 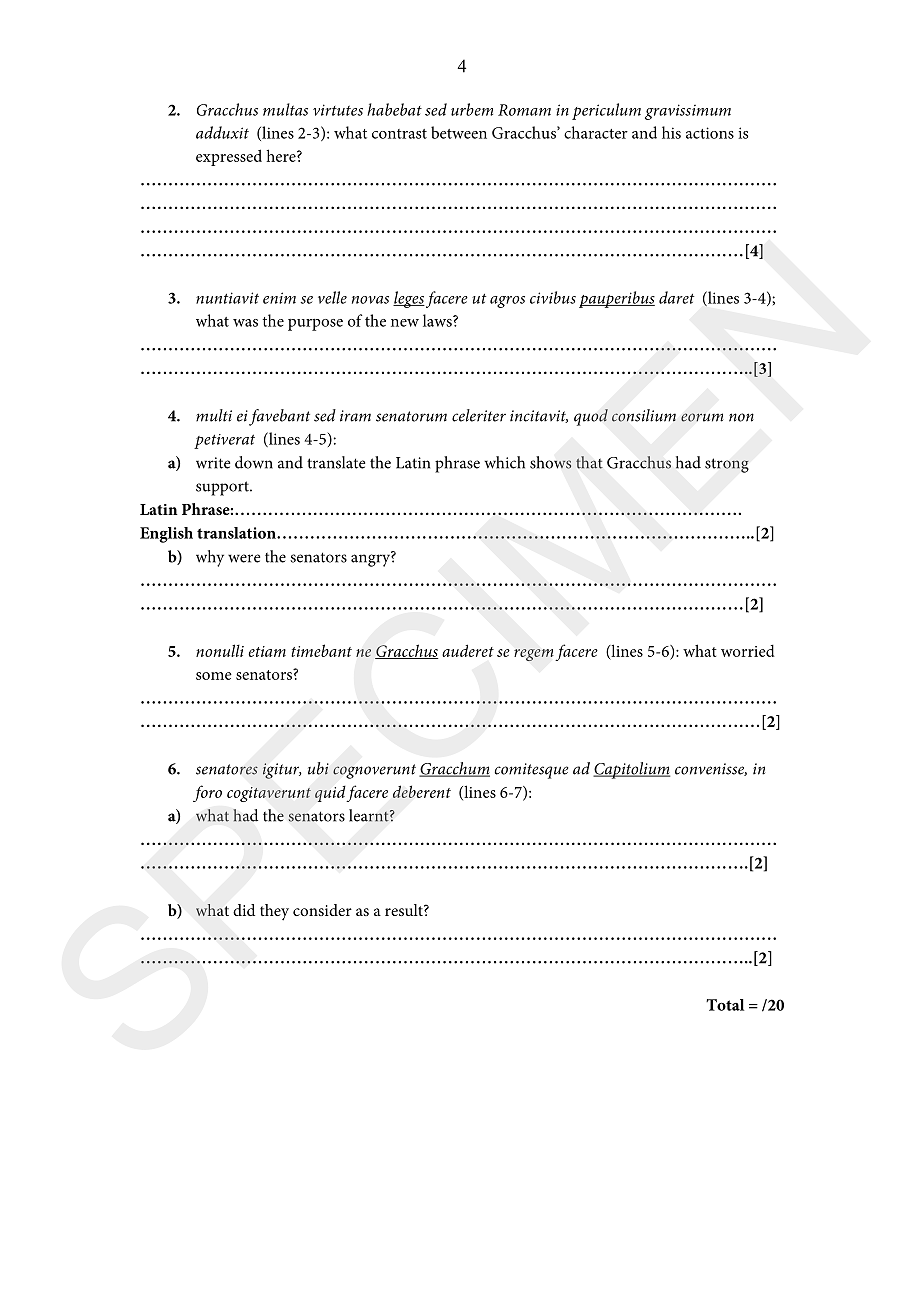 What do you see at coordinates (459, 132) in the screenshot?
I see `between` at bounding box center [459, 132].
